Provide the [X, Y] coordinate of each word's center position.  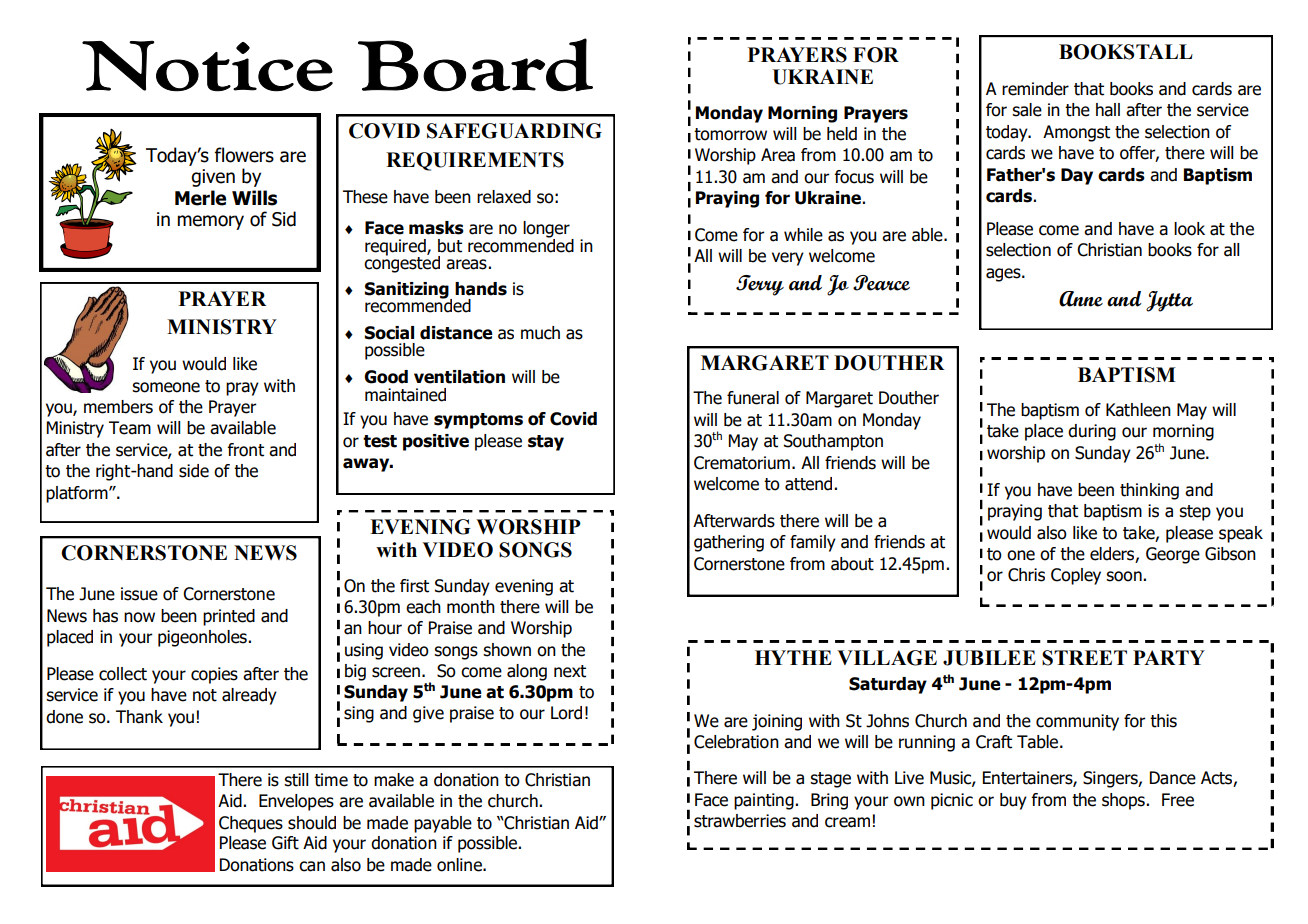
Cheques [251, 824]
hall [1108, 110]
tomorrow [730, 134]
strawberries [740, 821]
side [194, 471]
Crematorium [742, 463]
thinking [1149, 491]
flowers [244, 155]
